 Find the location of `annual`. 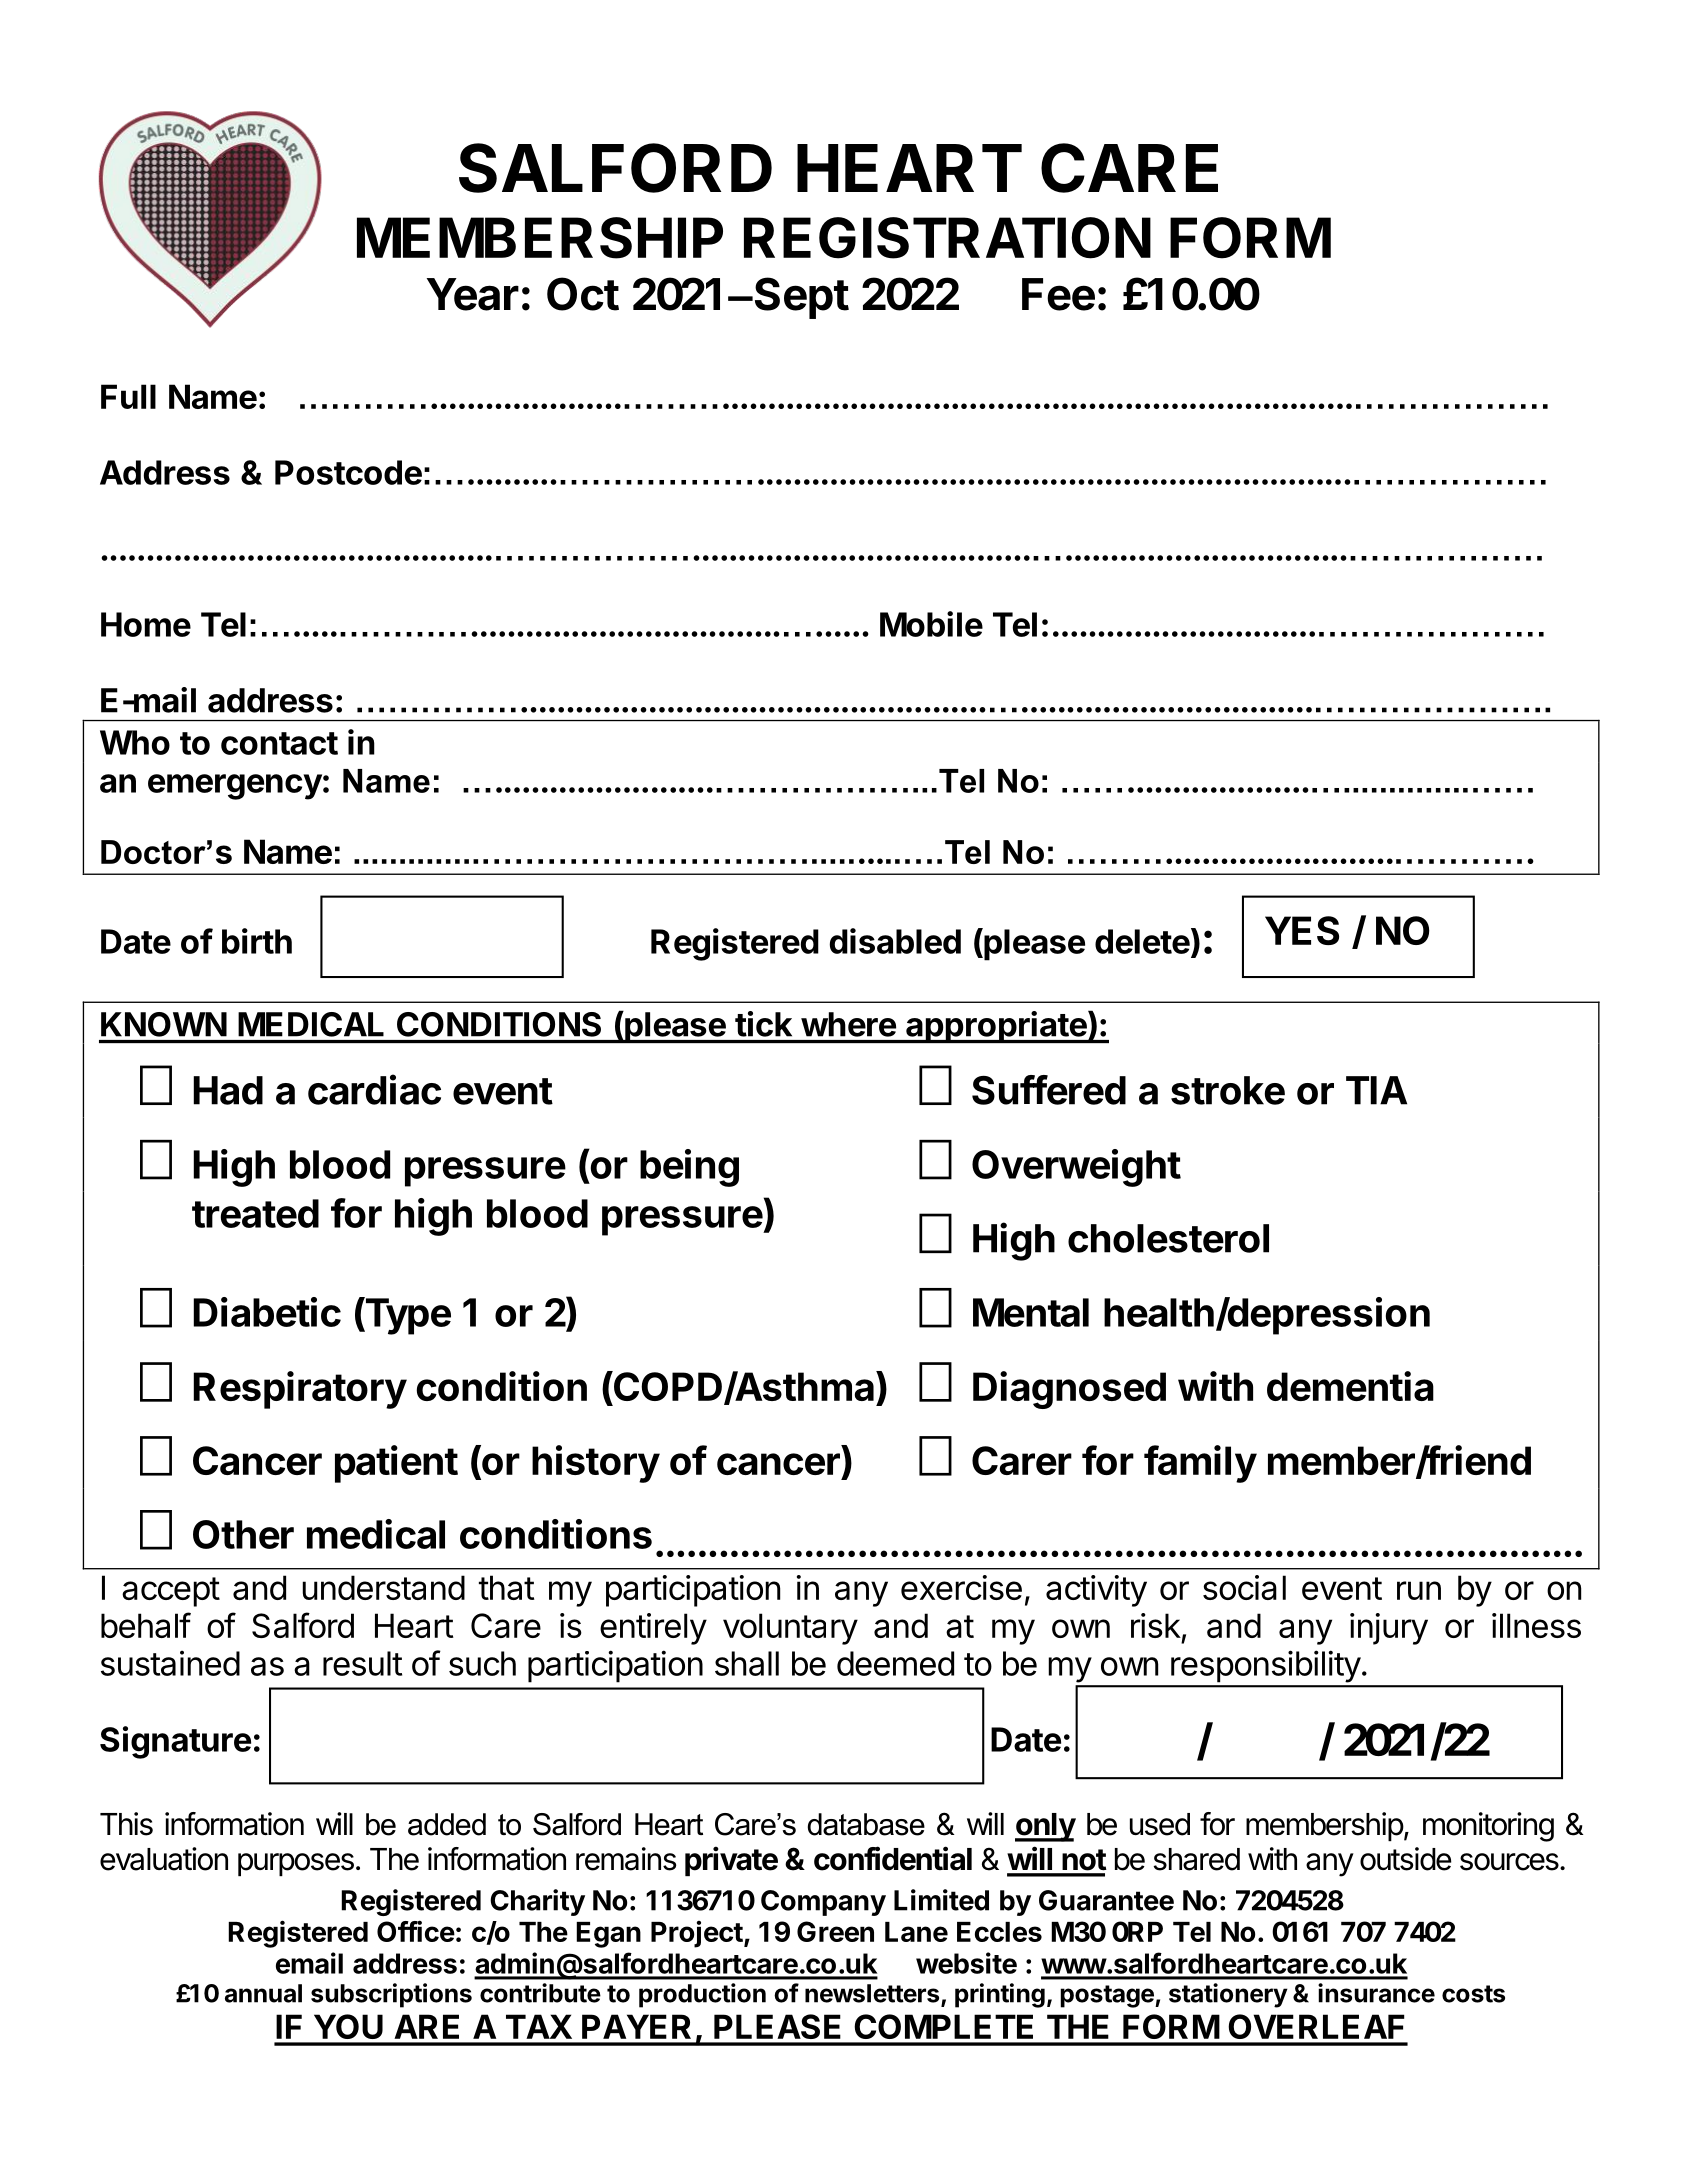

annual is located at coordinates (263, 1993).
